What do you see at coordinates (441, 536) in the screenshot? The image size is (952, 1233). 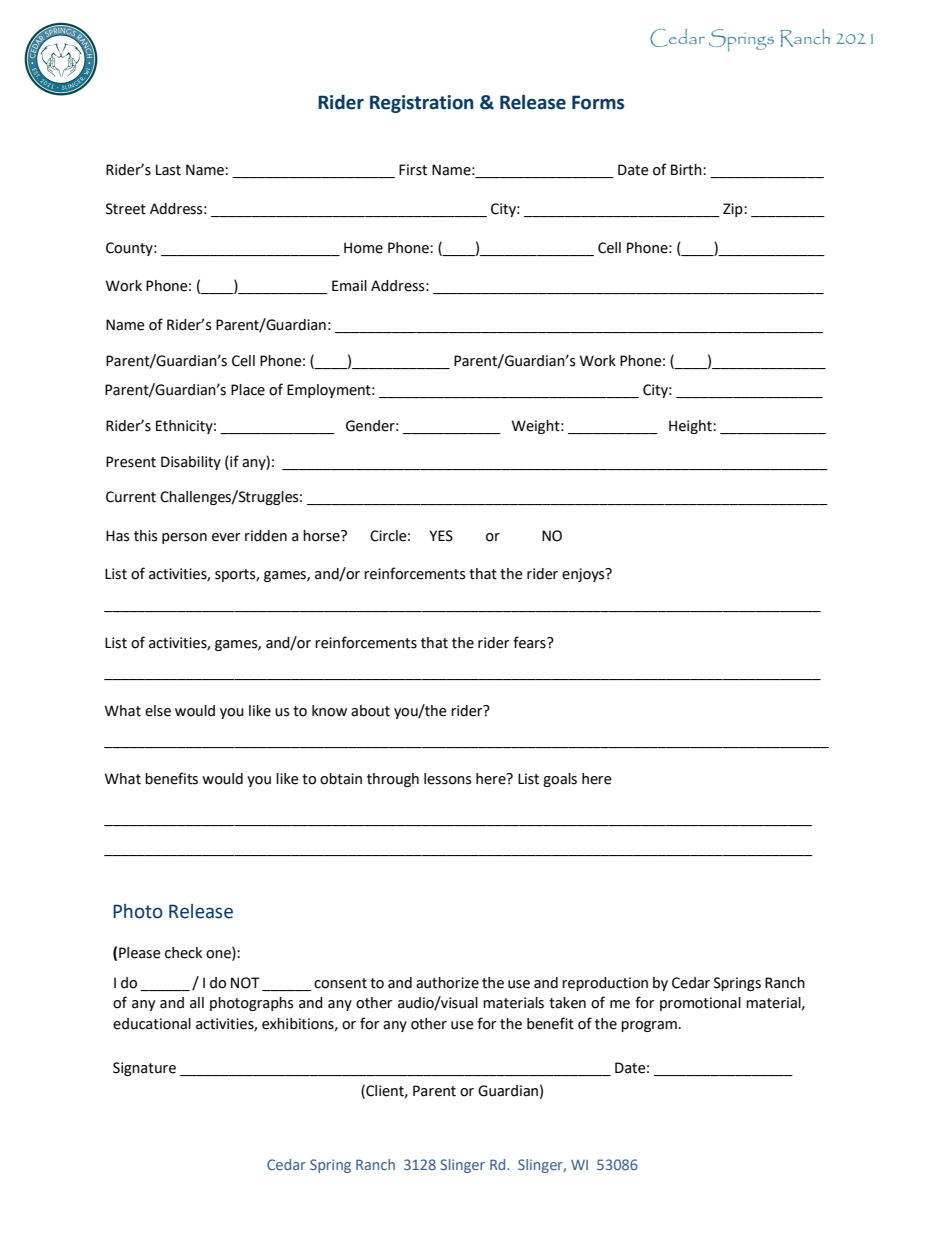 I see `YES` at bounding box center [441, 536].
